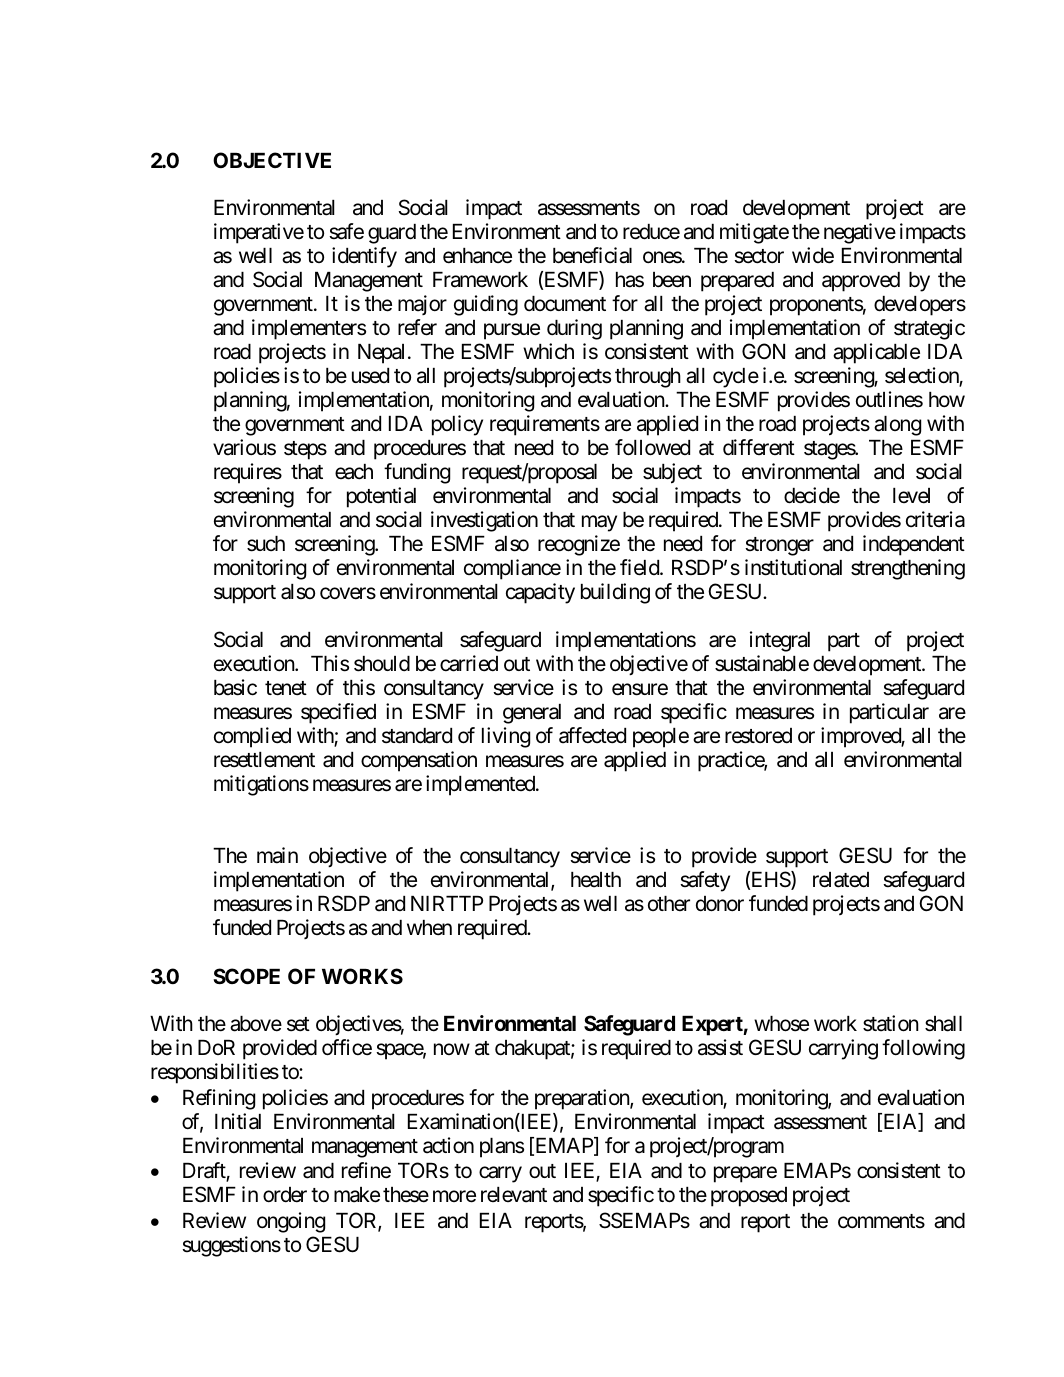 The image size is (1064, 1377). Describe the element at coordinates (592, 735) in the image. I see `affected` at that location.
